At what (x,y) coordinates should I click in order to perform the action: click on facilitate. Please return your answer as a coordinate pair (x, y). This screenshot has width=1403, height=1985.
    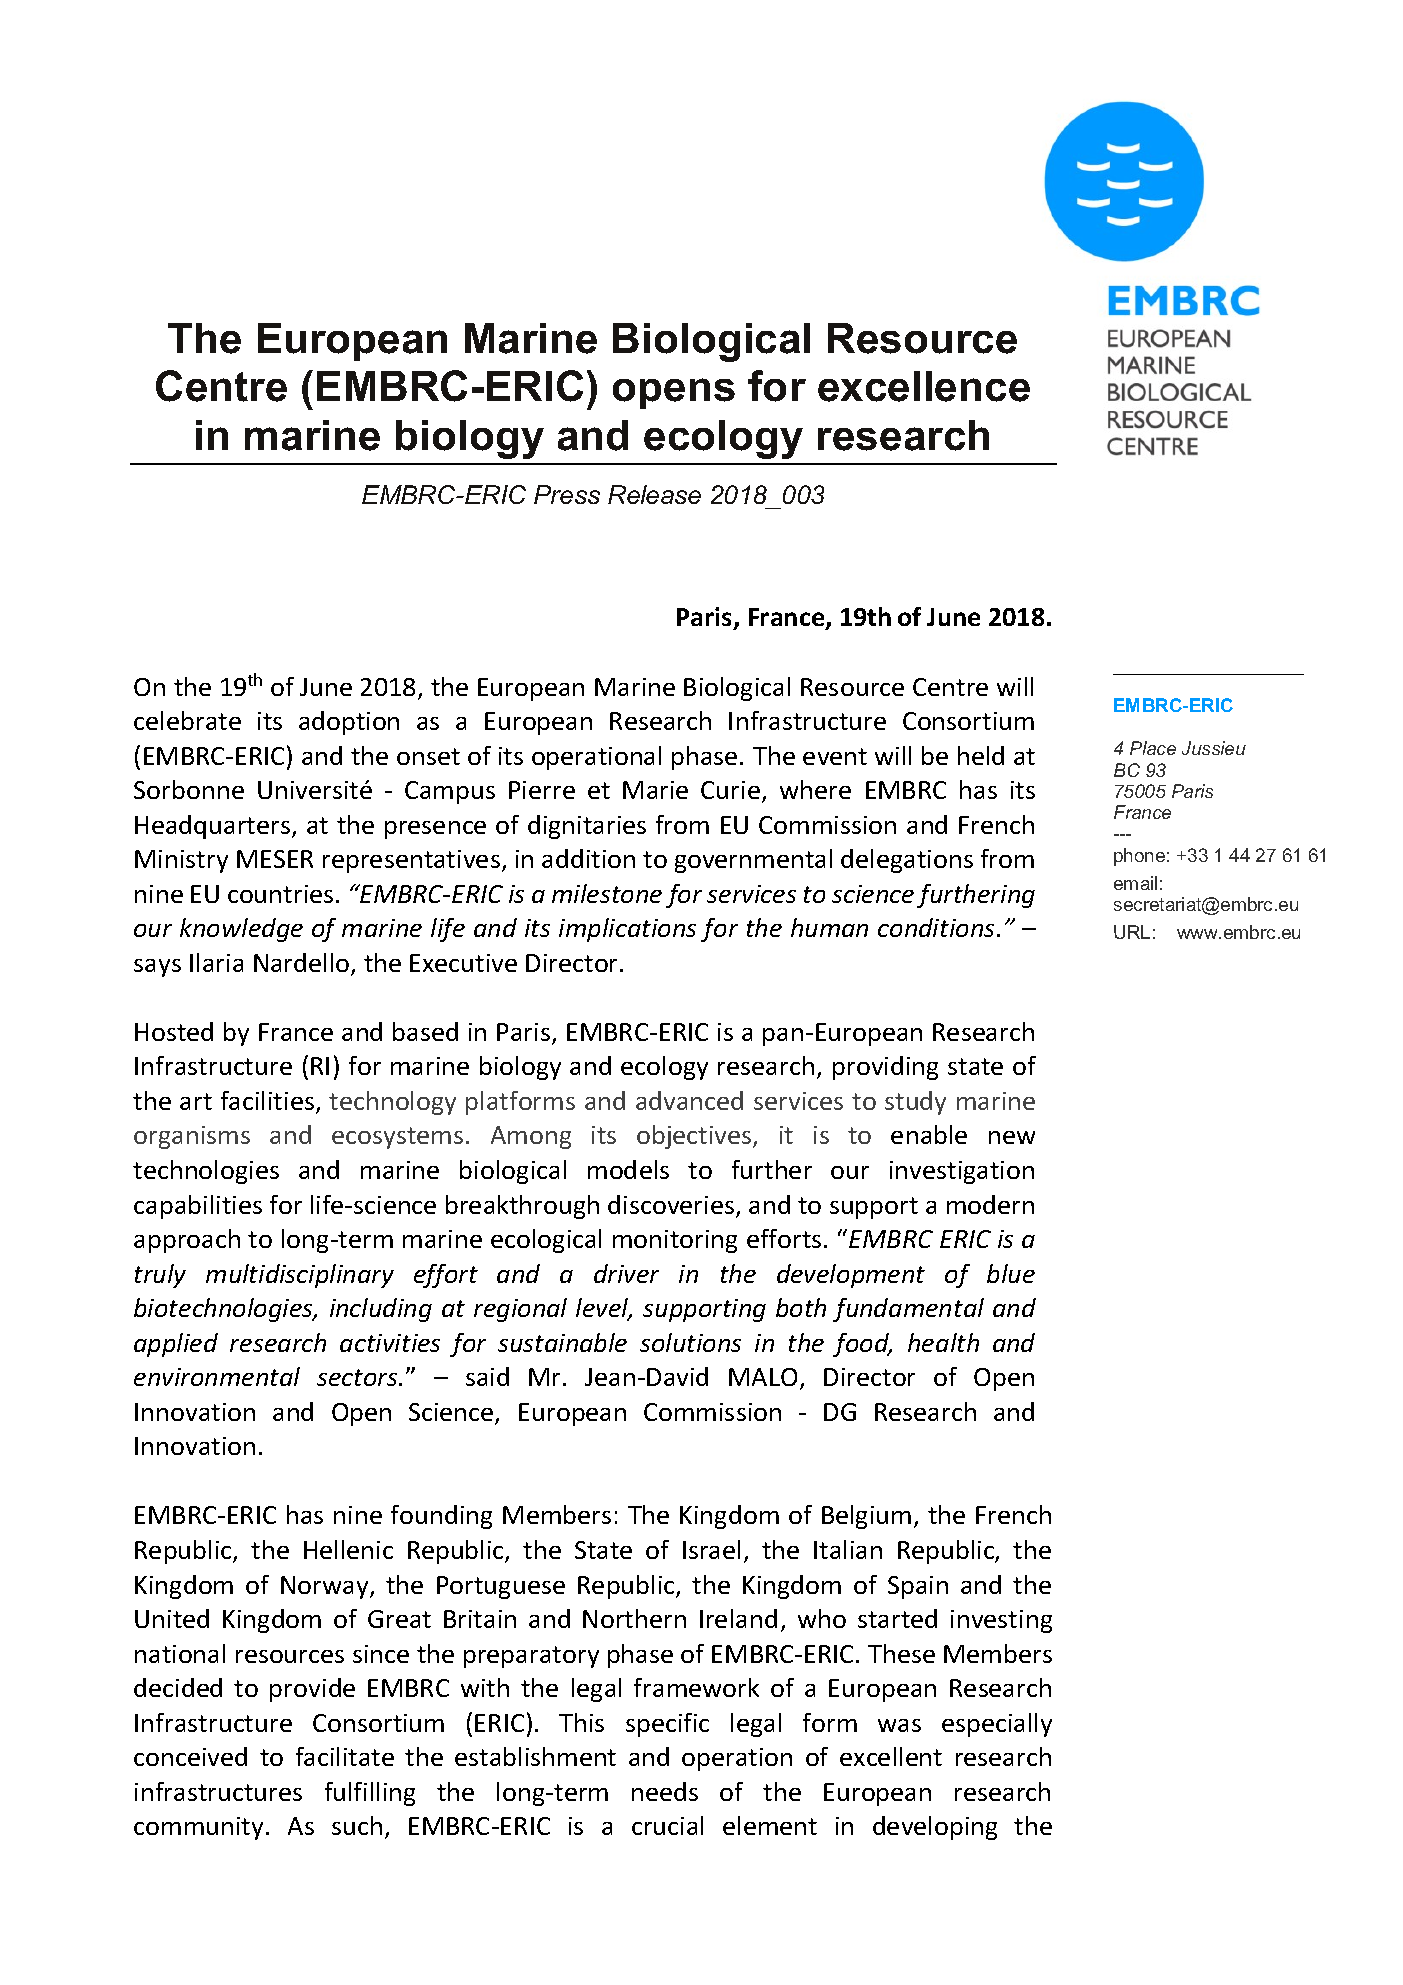
    Looking at the image, I should click on (345, 1756).
